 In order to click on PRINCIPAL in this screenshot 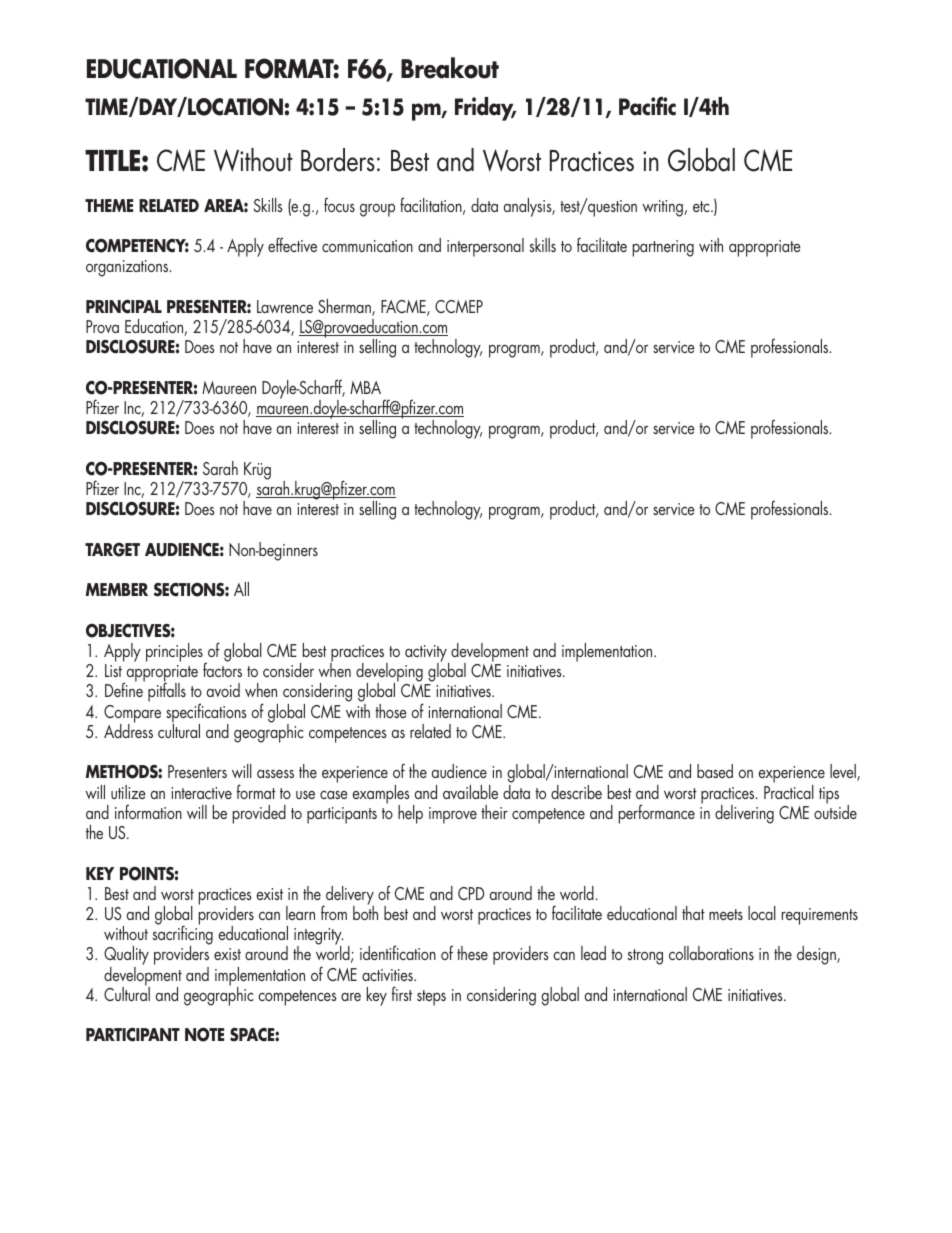, I will do `click(124, 307)`.
